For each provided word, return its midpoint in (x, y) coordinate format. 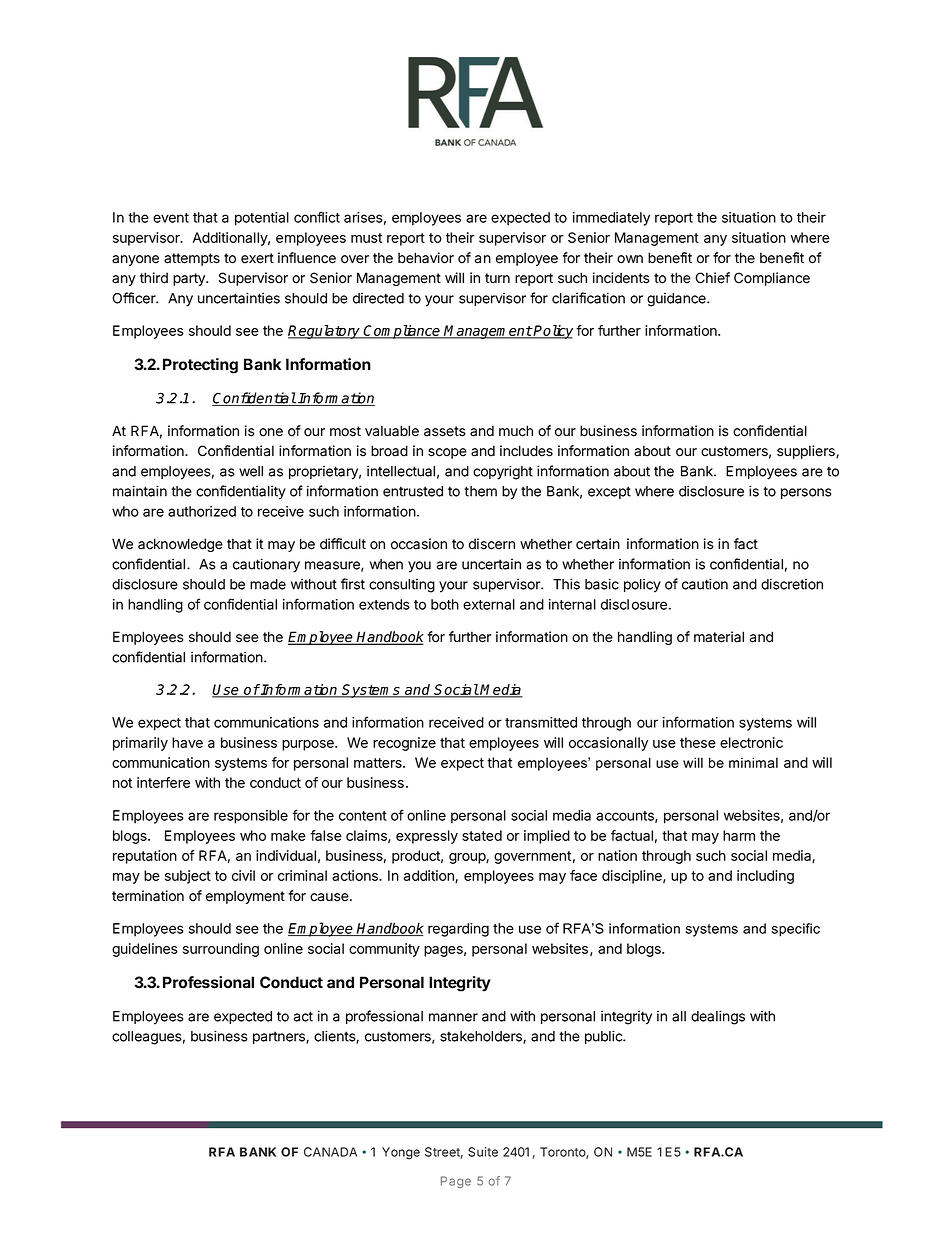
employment (245, 897)
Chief (712, 278)
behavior (426, 258)
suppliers (807, 452)
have (187, 742)
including (765, 877)
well (251, 471)
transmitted (541, 722)
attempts (192, 259)
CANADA (330, 1152)
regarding (458, 930)
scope (447, 453)
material (719, 637)
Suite (483, 1152)
